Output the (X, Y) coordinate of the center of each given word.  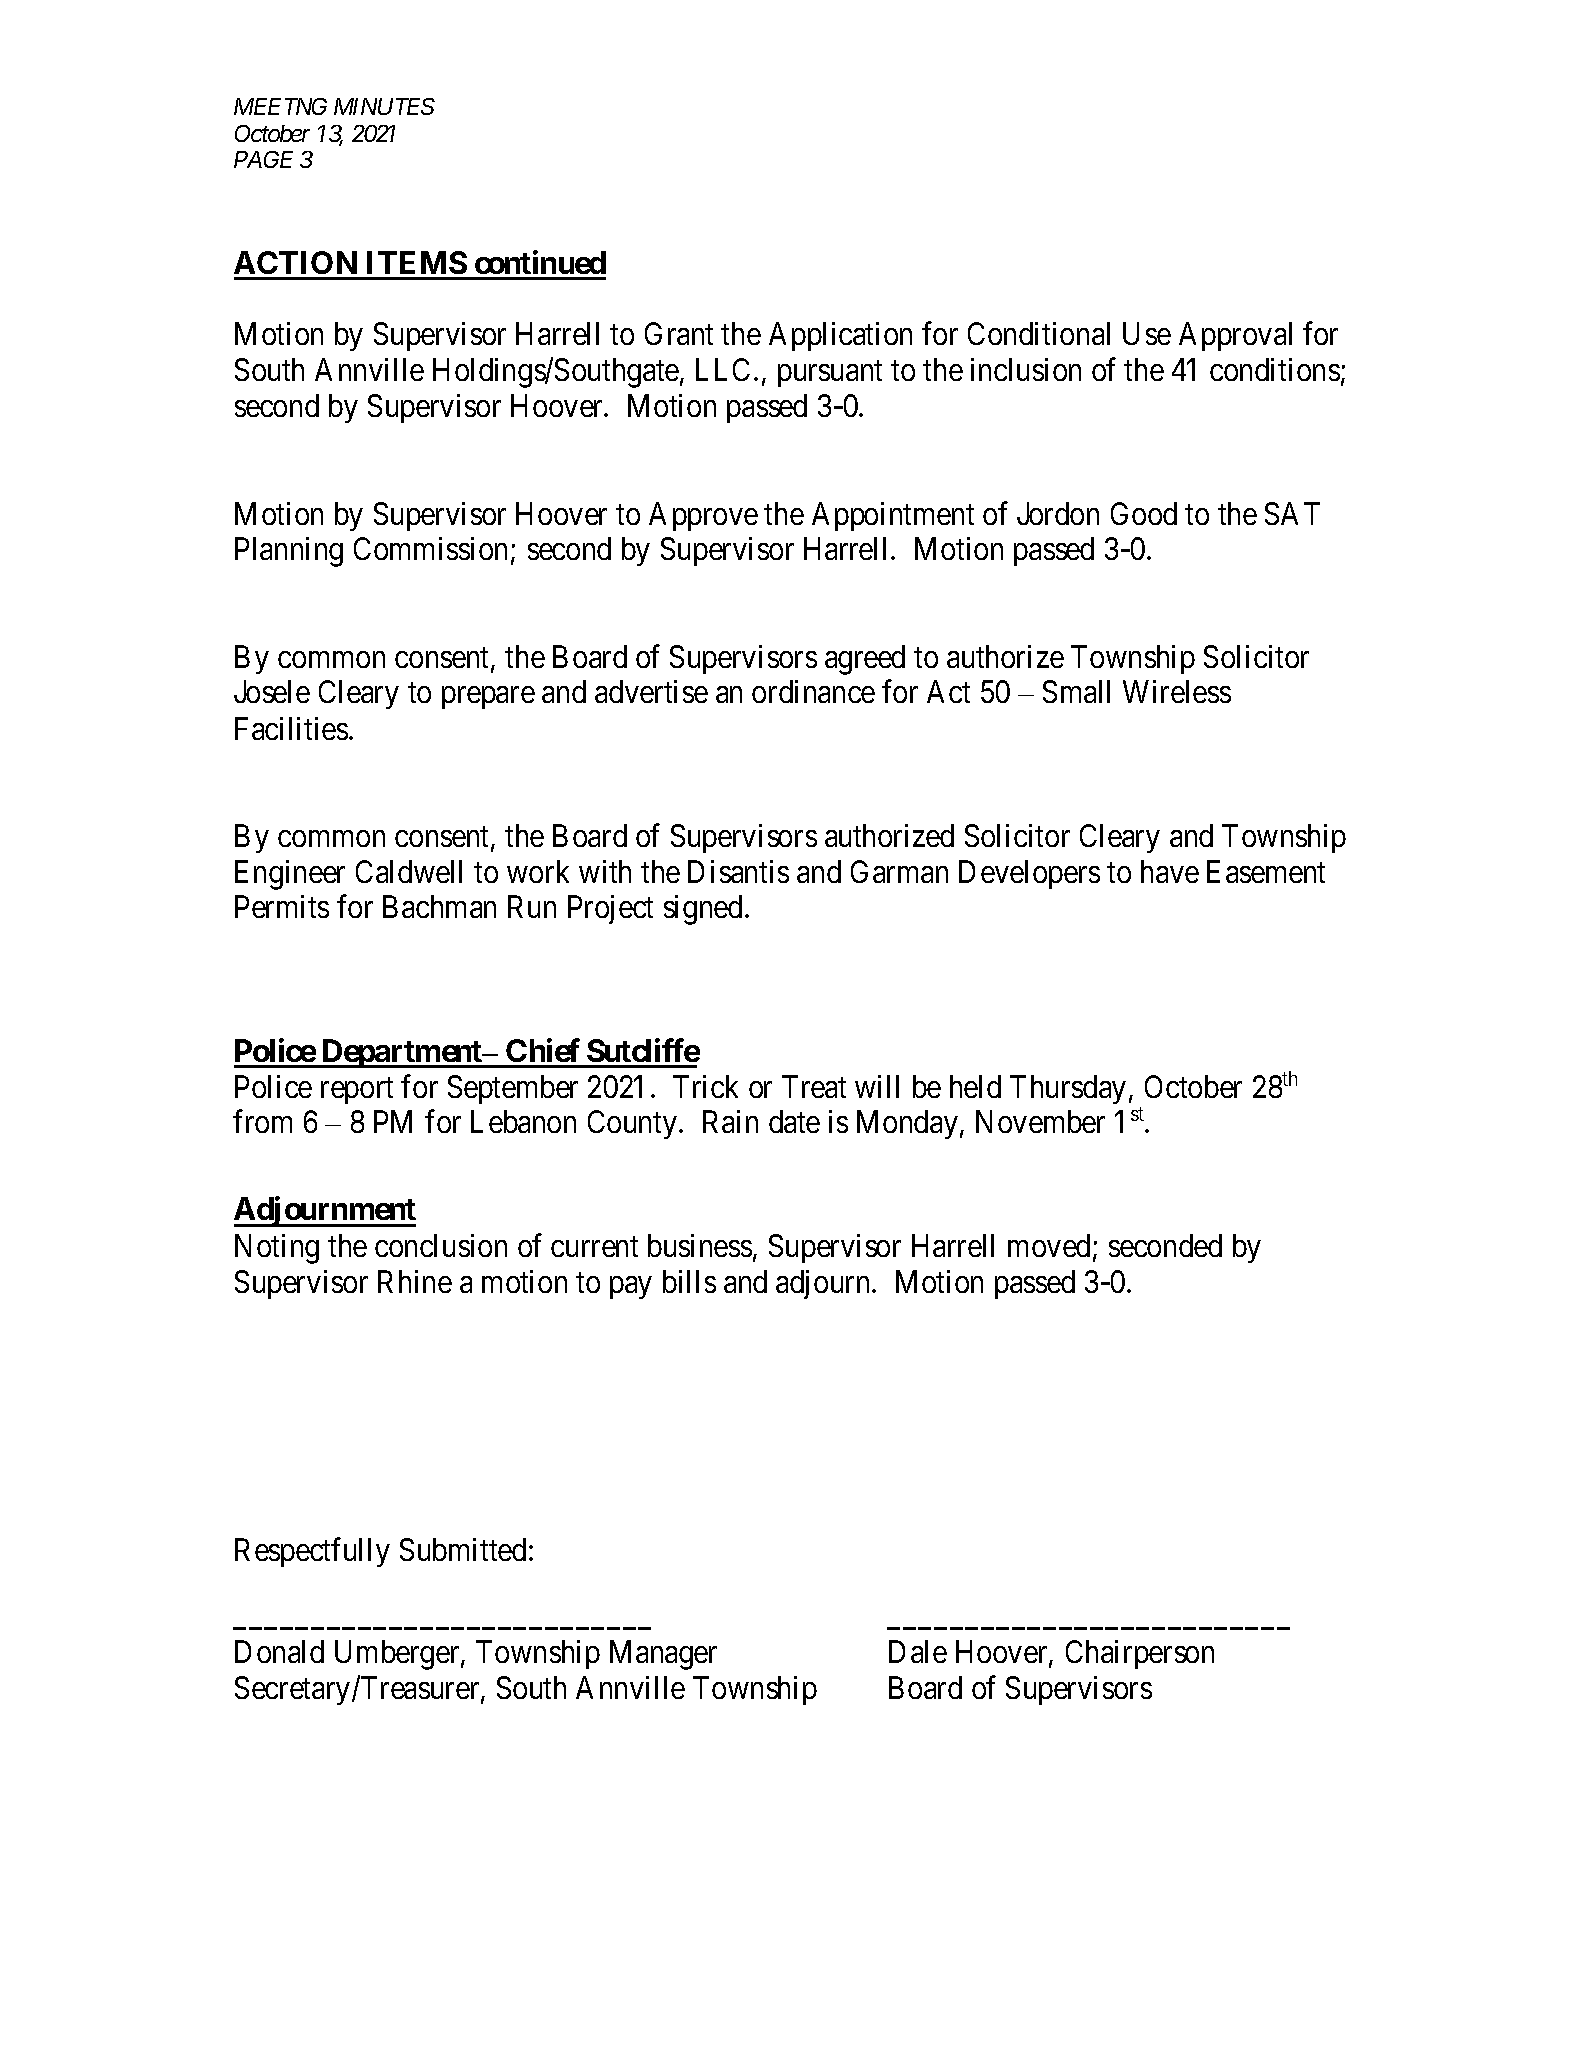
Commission (433, 550)
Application (840, 336)
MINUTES (384, 106)
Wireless (1177, 691)
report (357, 1091)
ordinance (813, 691)
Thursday (1068, 1089)
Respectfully (312, 1552)
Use (1147, 334)
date (794, 1121)
